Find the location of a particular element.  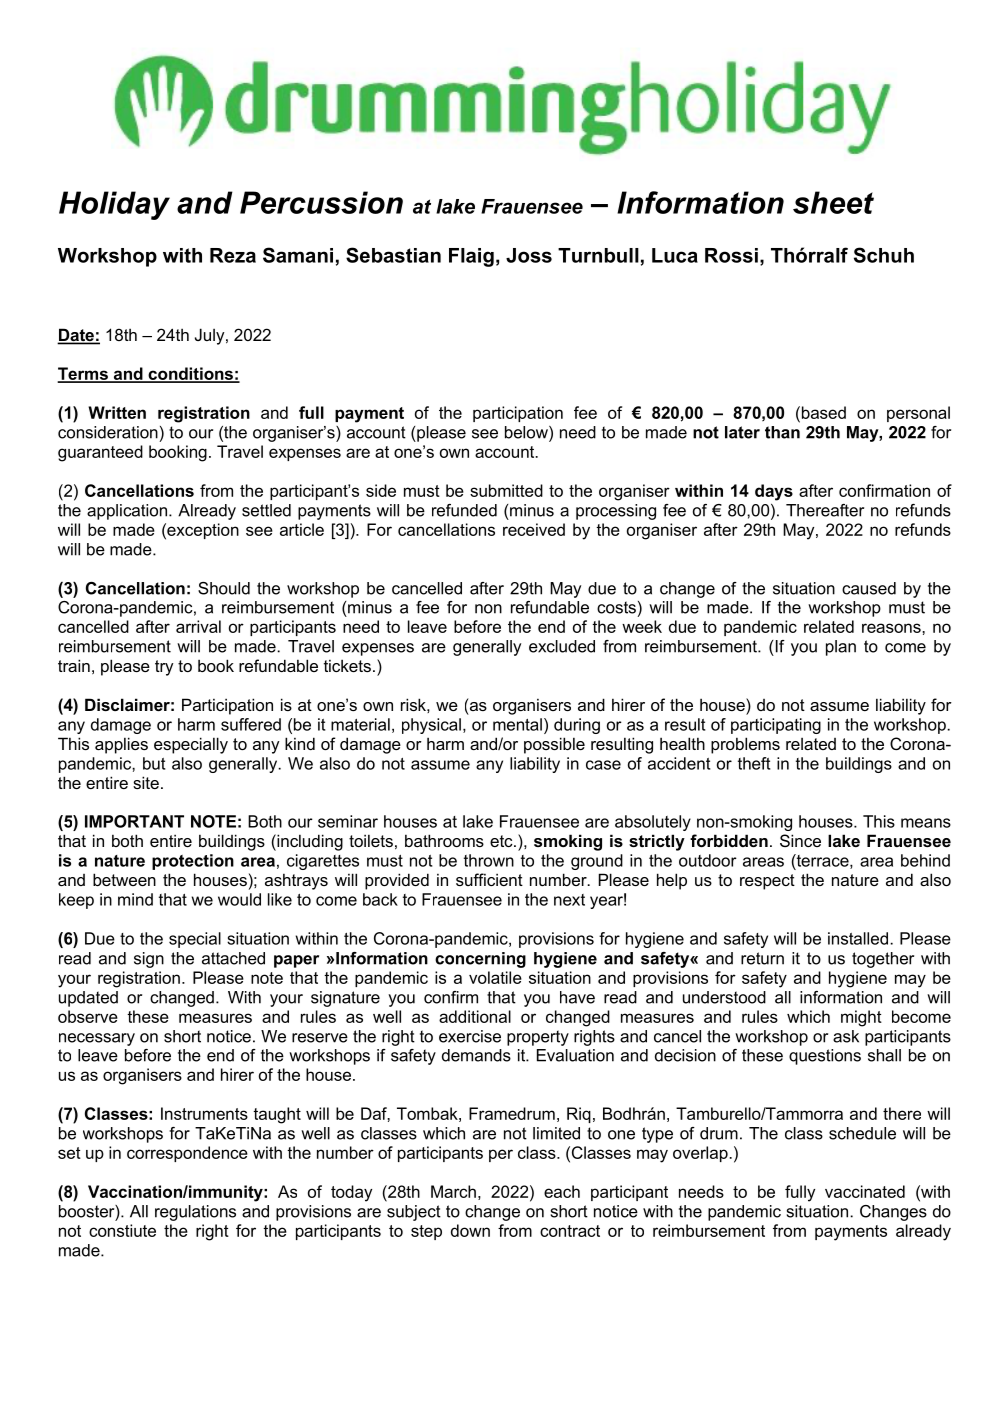

Should is located at coordinates (224, 588).
